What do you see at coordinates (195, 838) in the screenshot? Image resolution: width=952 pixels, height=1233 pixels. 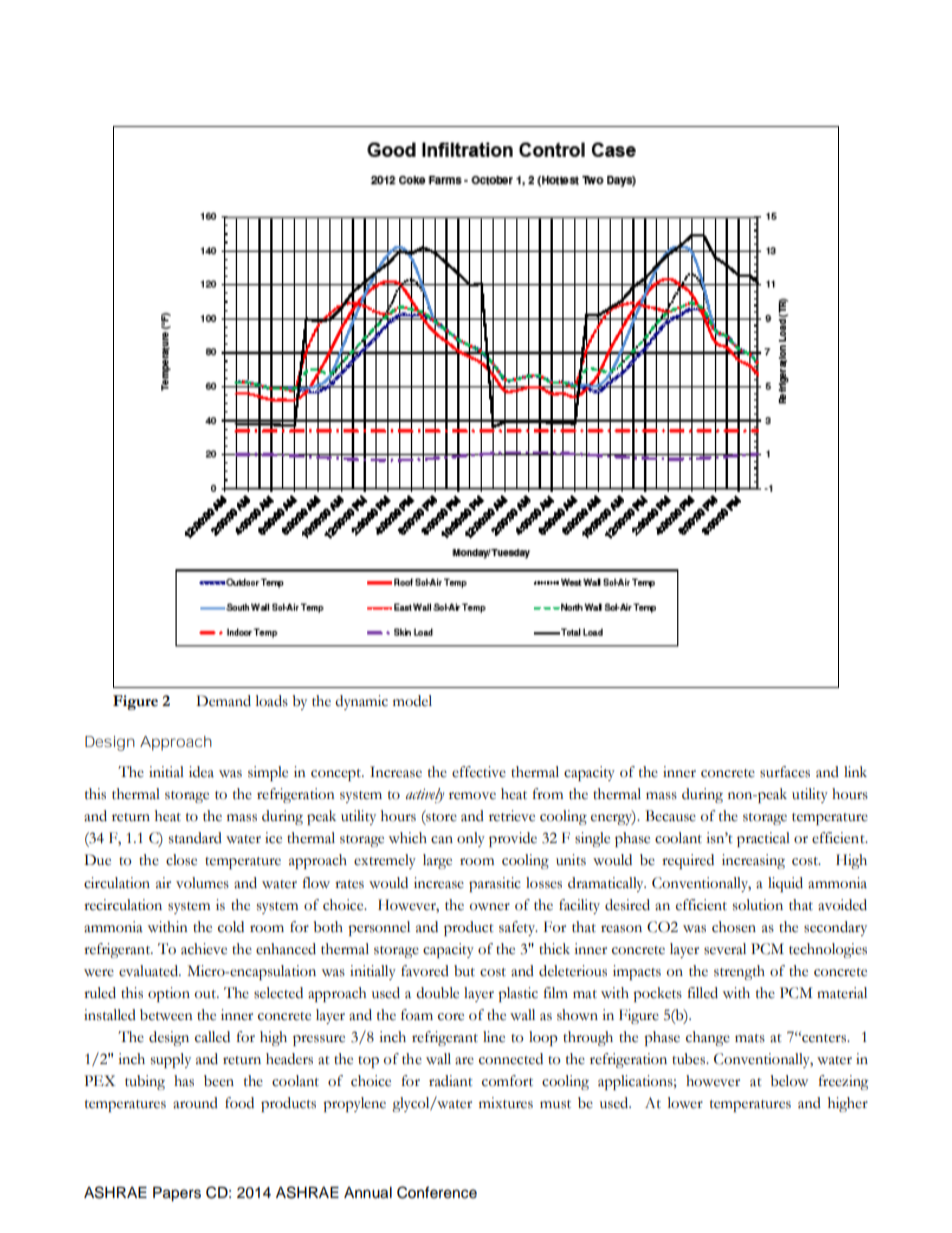 I see `standard` at bounding box center [195, 838].
